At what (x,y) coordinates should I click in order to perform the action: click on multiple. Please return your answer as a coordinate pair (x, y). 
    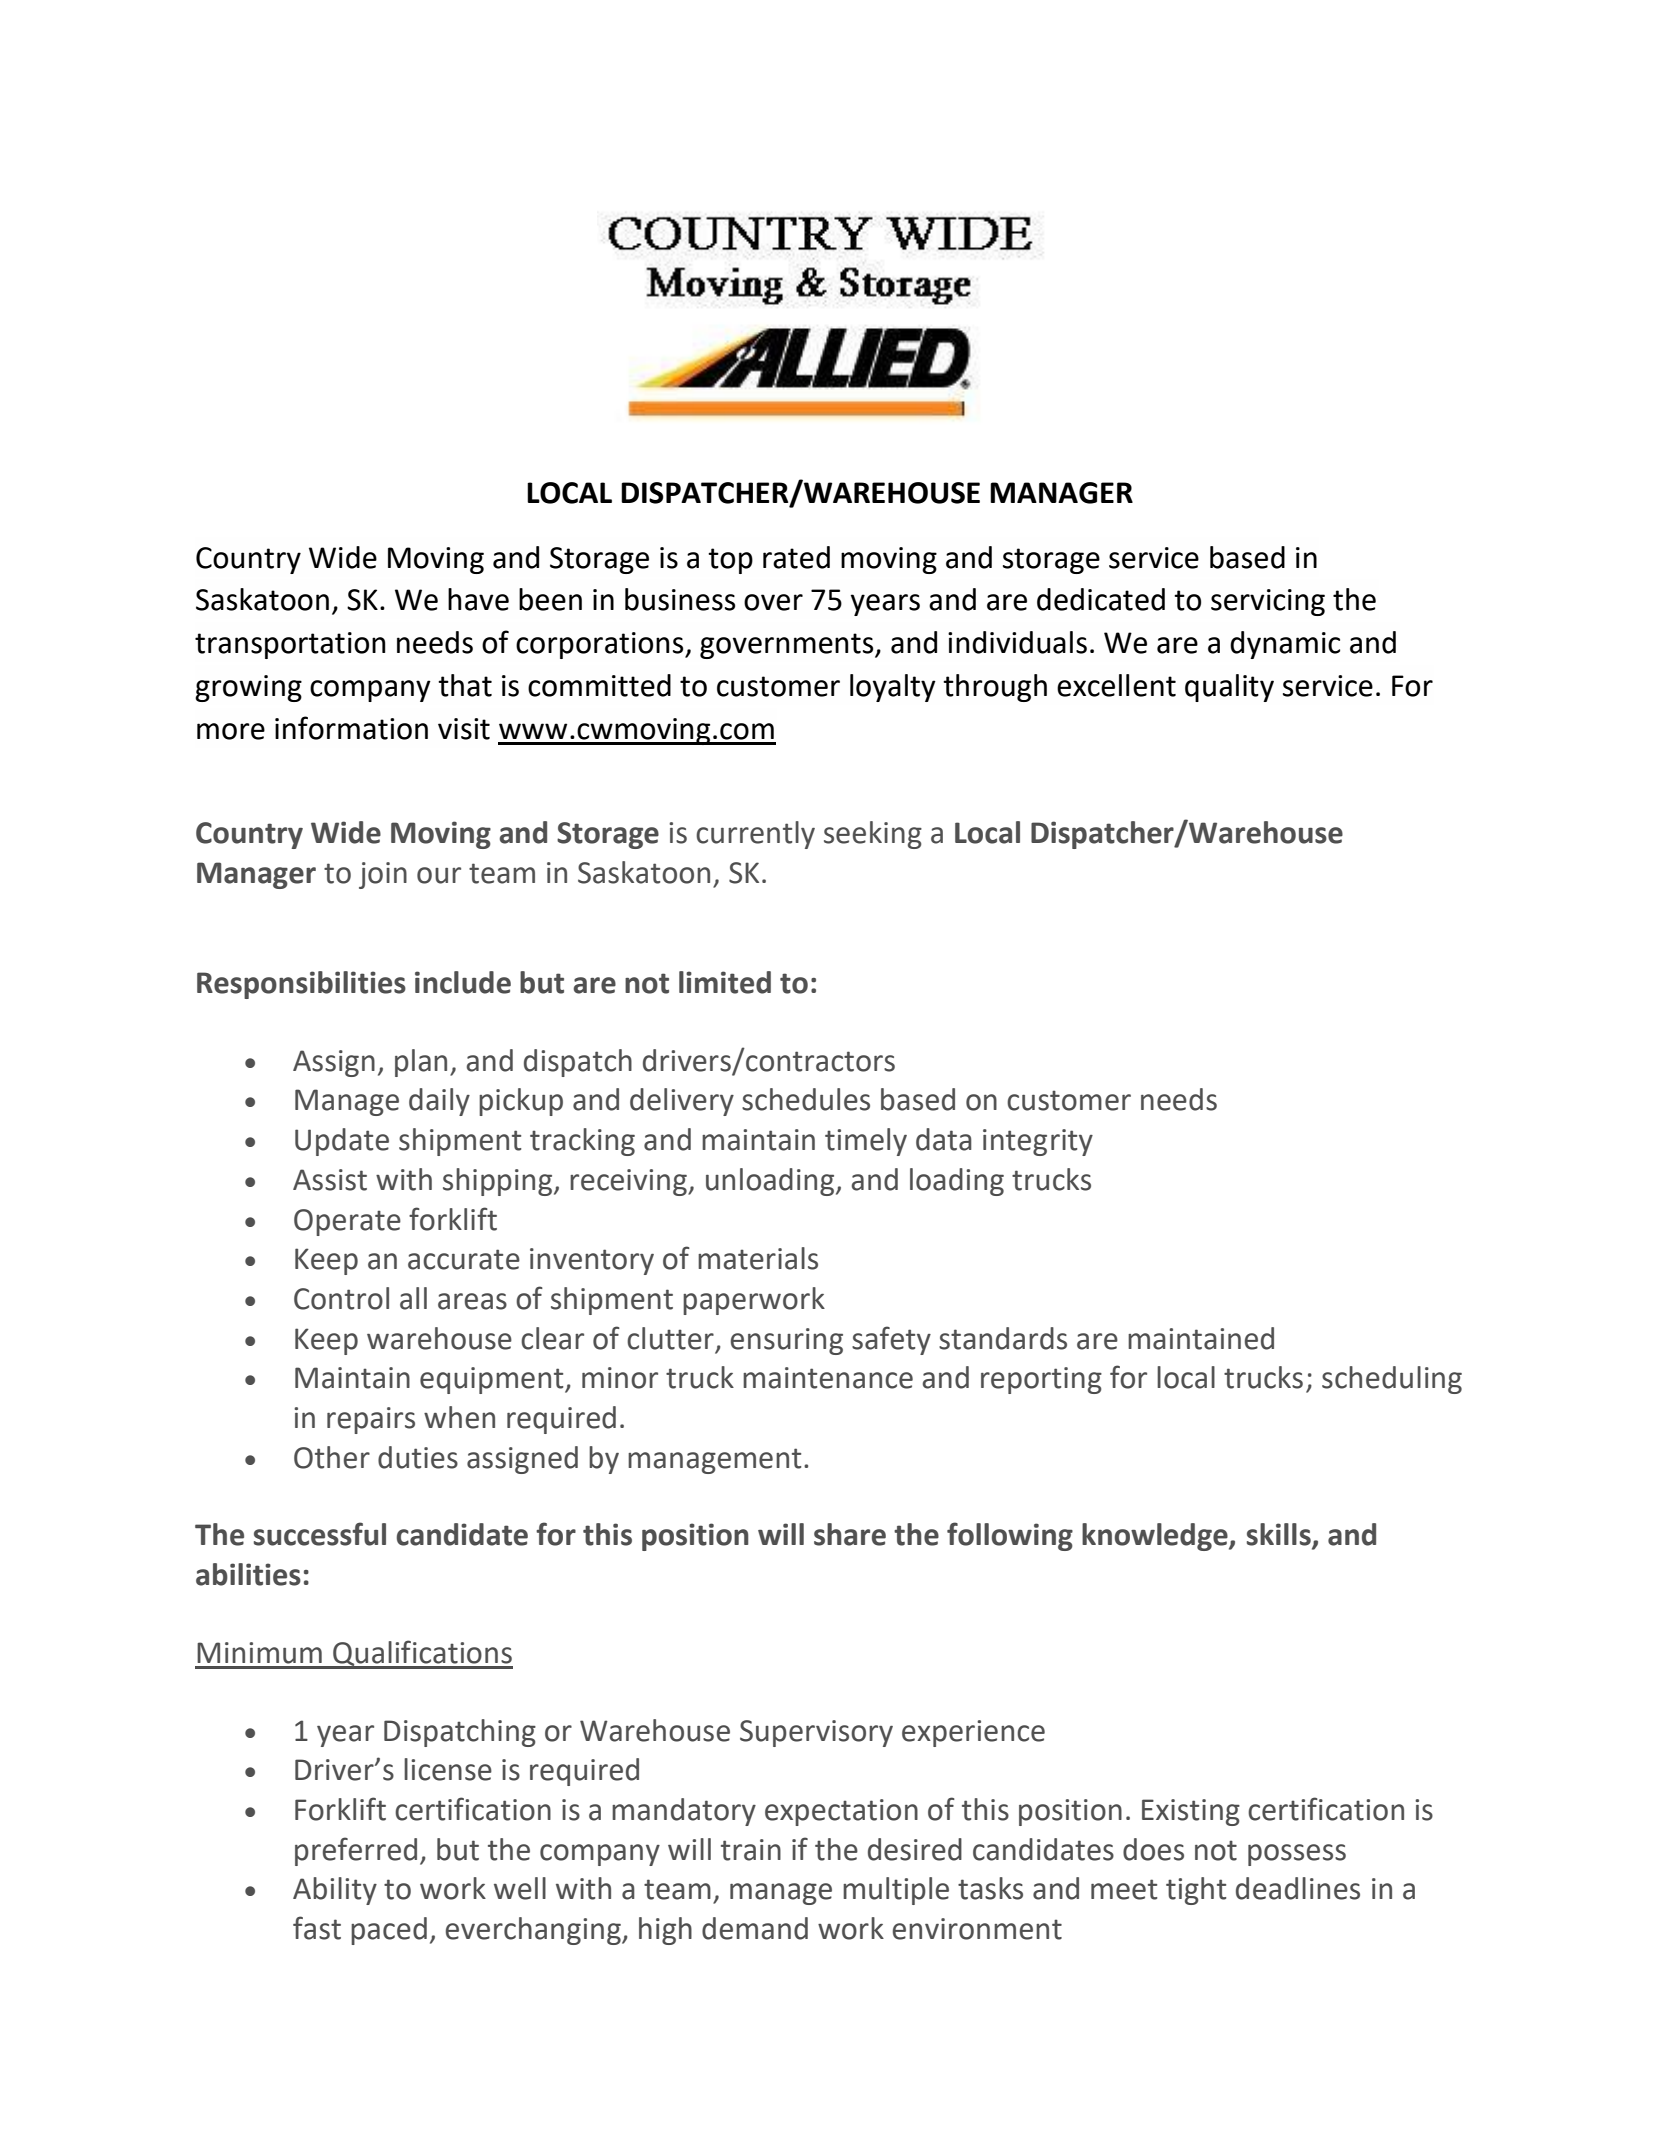
    Looking at the image, I should click on (896, 1891).
